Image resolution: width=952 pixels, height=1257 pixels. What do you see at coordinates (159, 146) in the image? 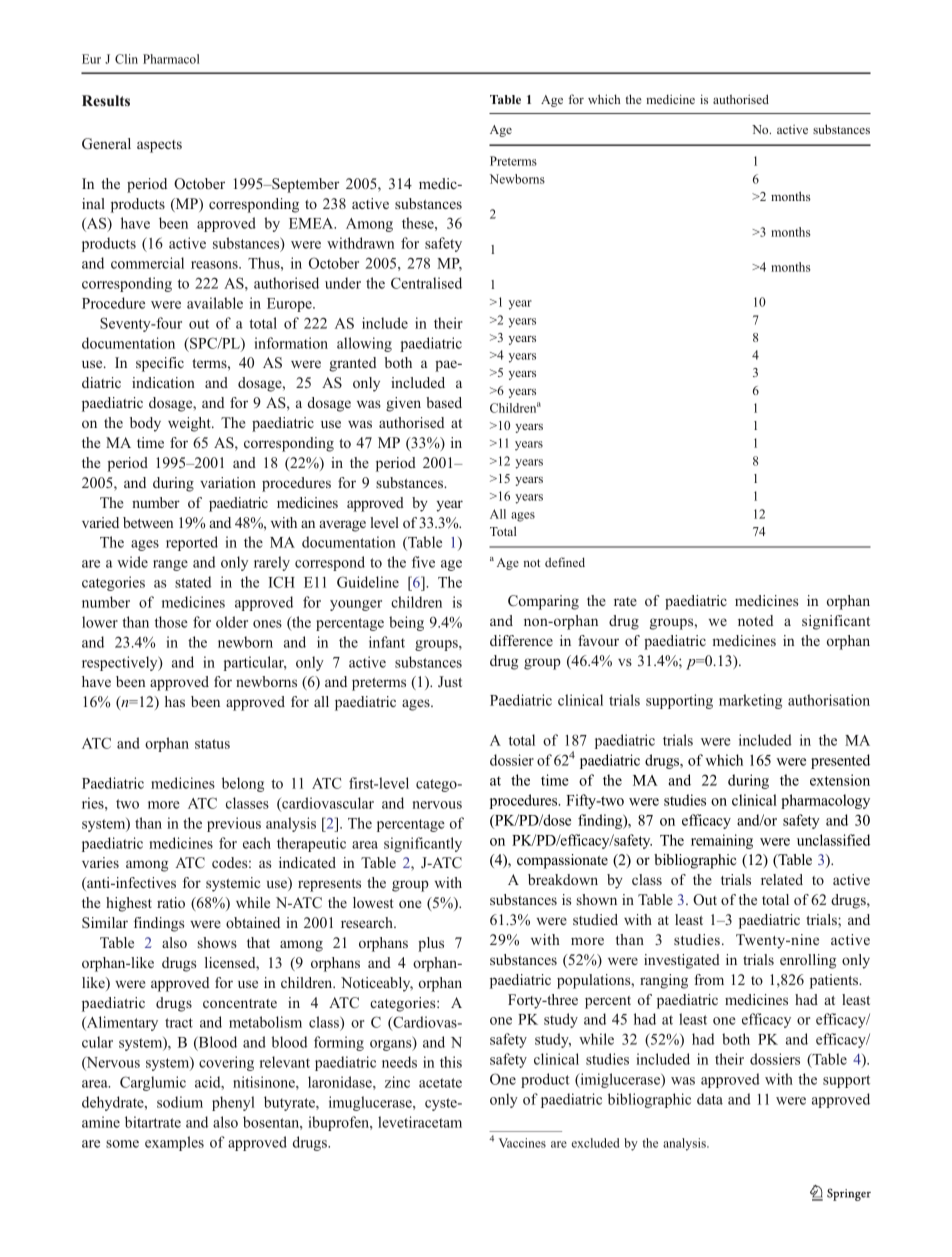
I see `aspects` at bounding box center [159, 146].
